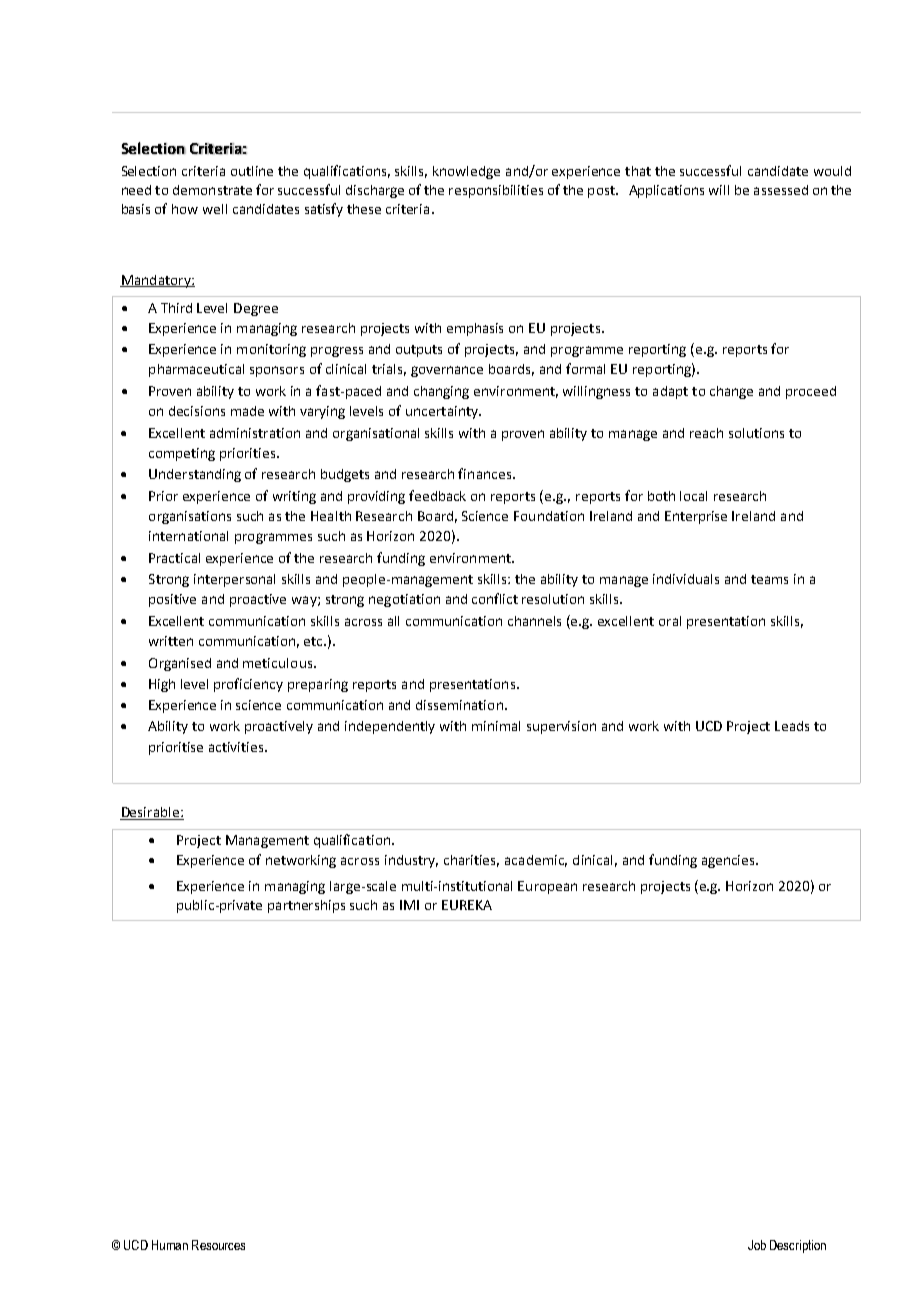 This screenshot has height=1308, width=924. I want to click on international, so click(188, 536).
